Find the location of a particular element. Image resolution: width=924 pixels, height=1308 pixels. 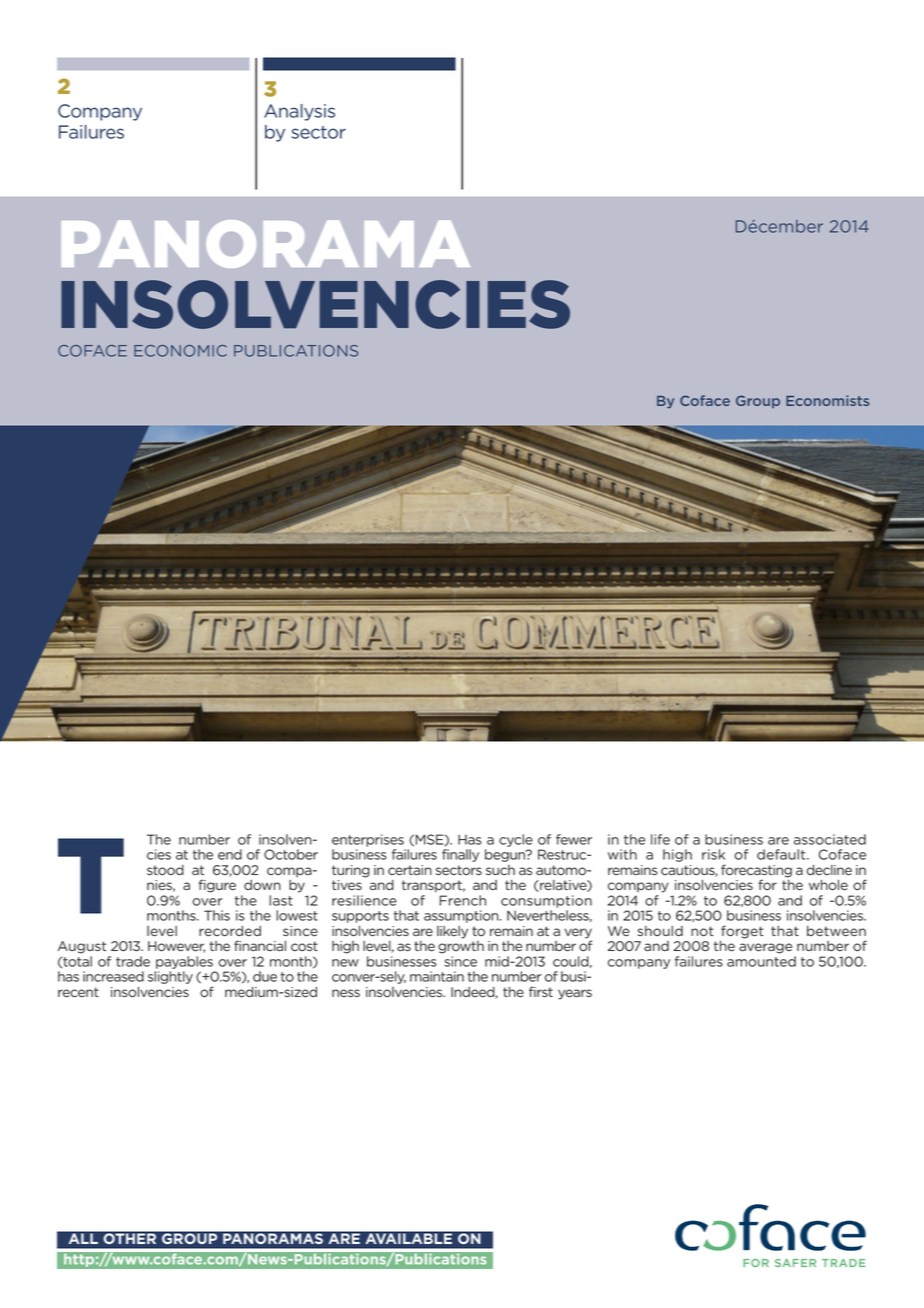

maintain is located at coordinates (437, 976).
